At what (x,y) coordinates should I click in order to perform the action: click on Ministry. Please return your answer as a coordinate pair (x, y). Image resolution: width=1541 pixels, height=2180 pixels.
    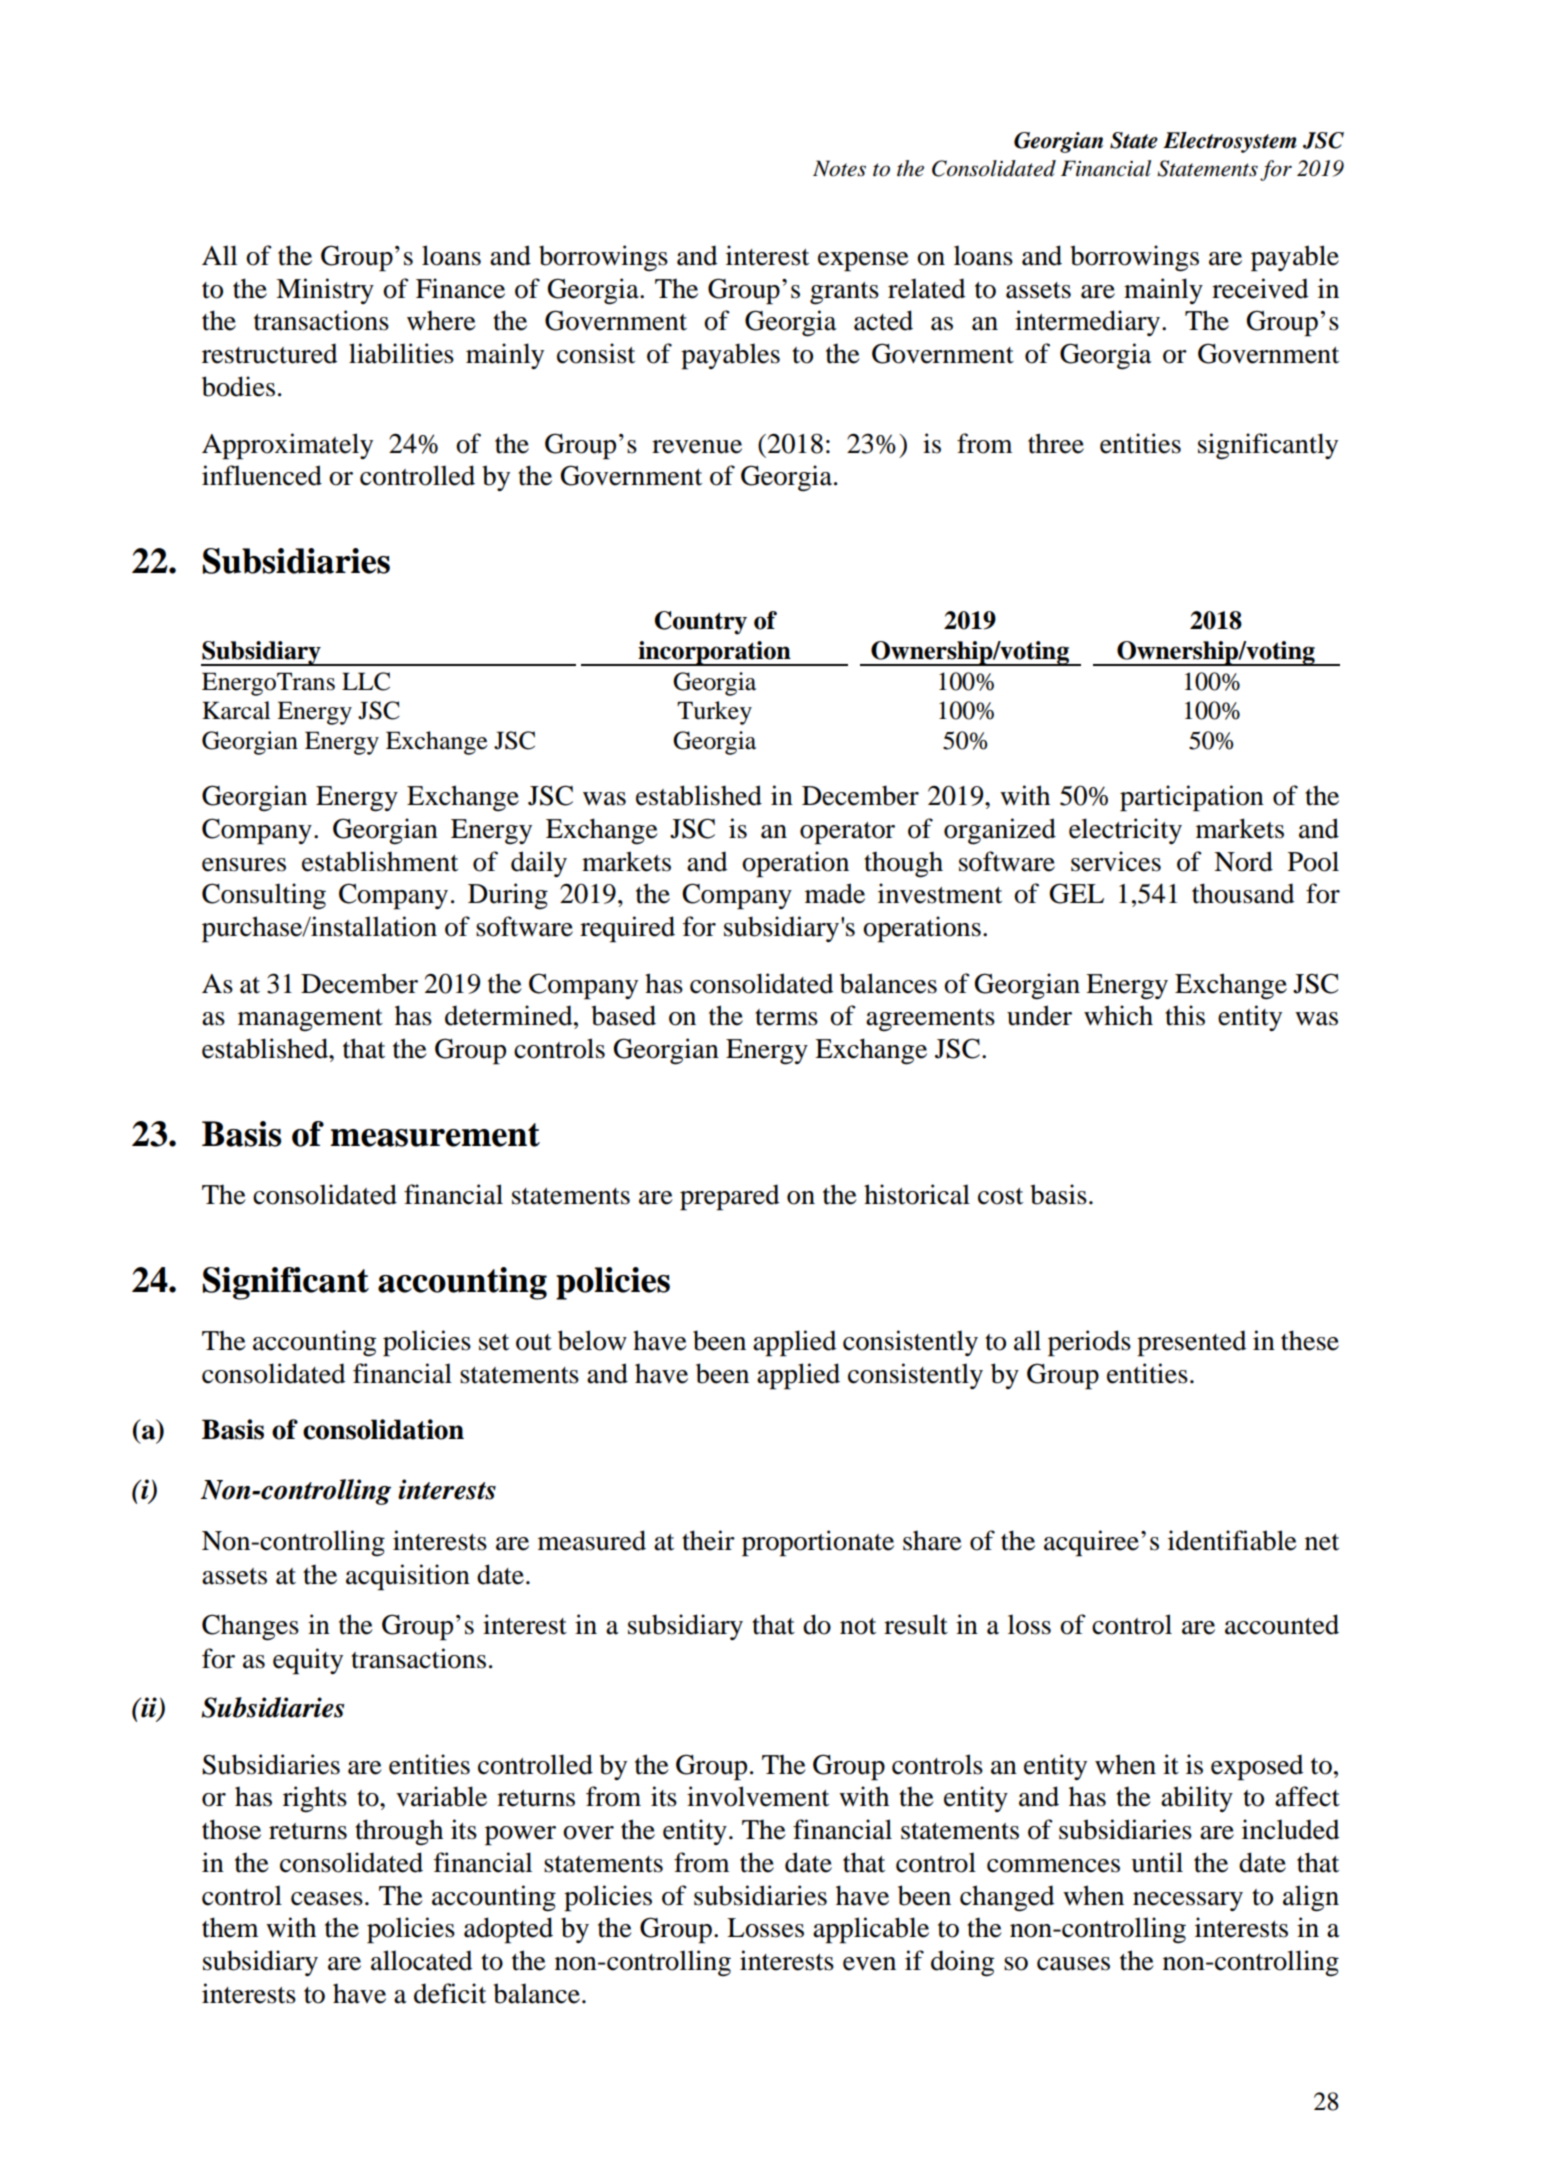
    Looking at the image, I should click on (325, 291).
